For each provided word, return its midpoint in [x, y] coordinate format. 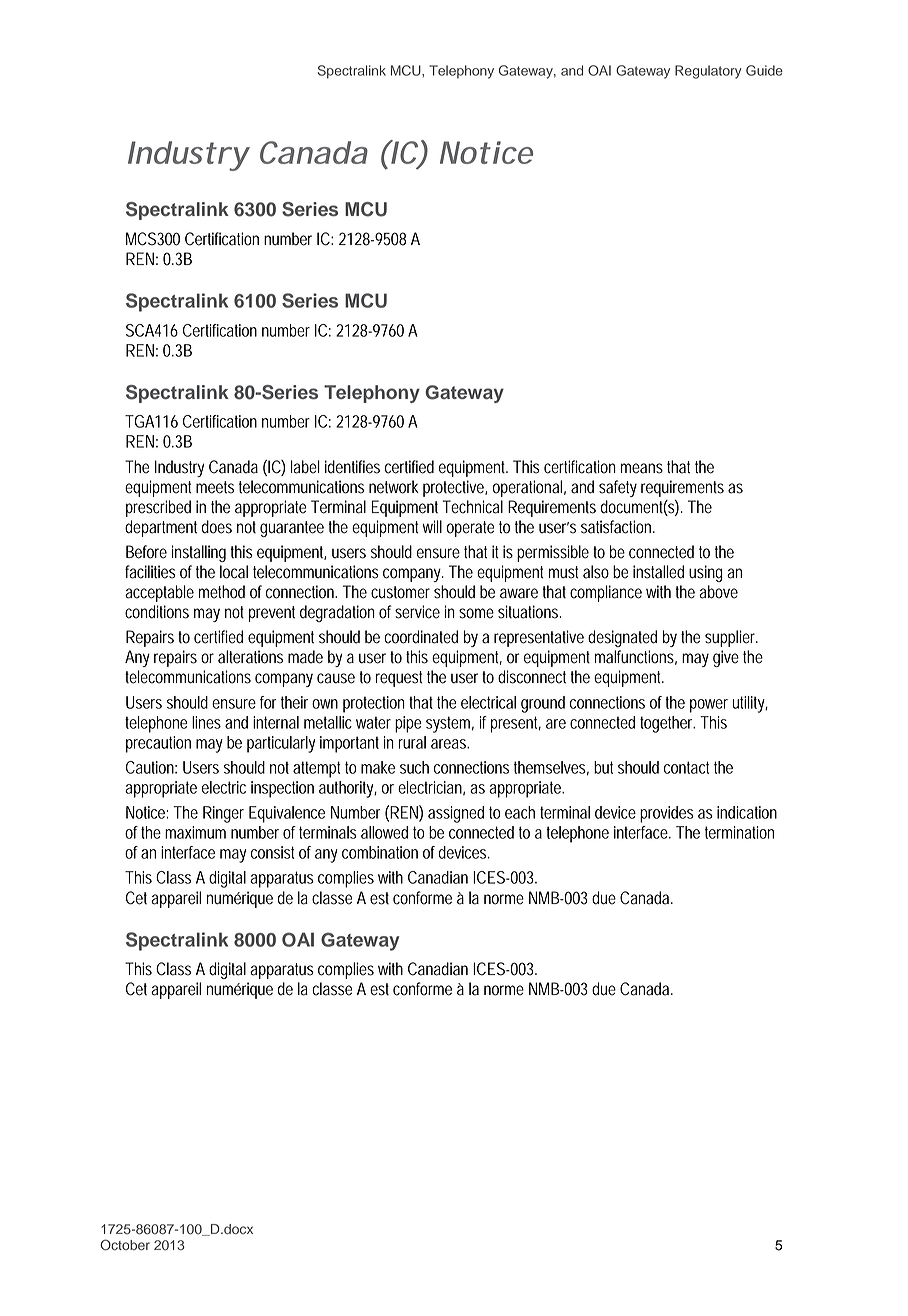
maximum [195, 832]
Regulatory [708, 72]
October [125, 1245]
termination [739, 832]
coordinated [421, 637]
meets [215, 487]
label [305, 467]
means [642, 468]
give [726, 658]
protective [455, 488]
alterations [250, 657]
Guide [764, 70]
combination [380, 852]
